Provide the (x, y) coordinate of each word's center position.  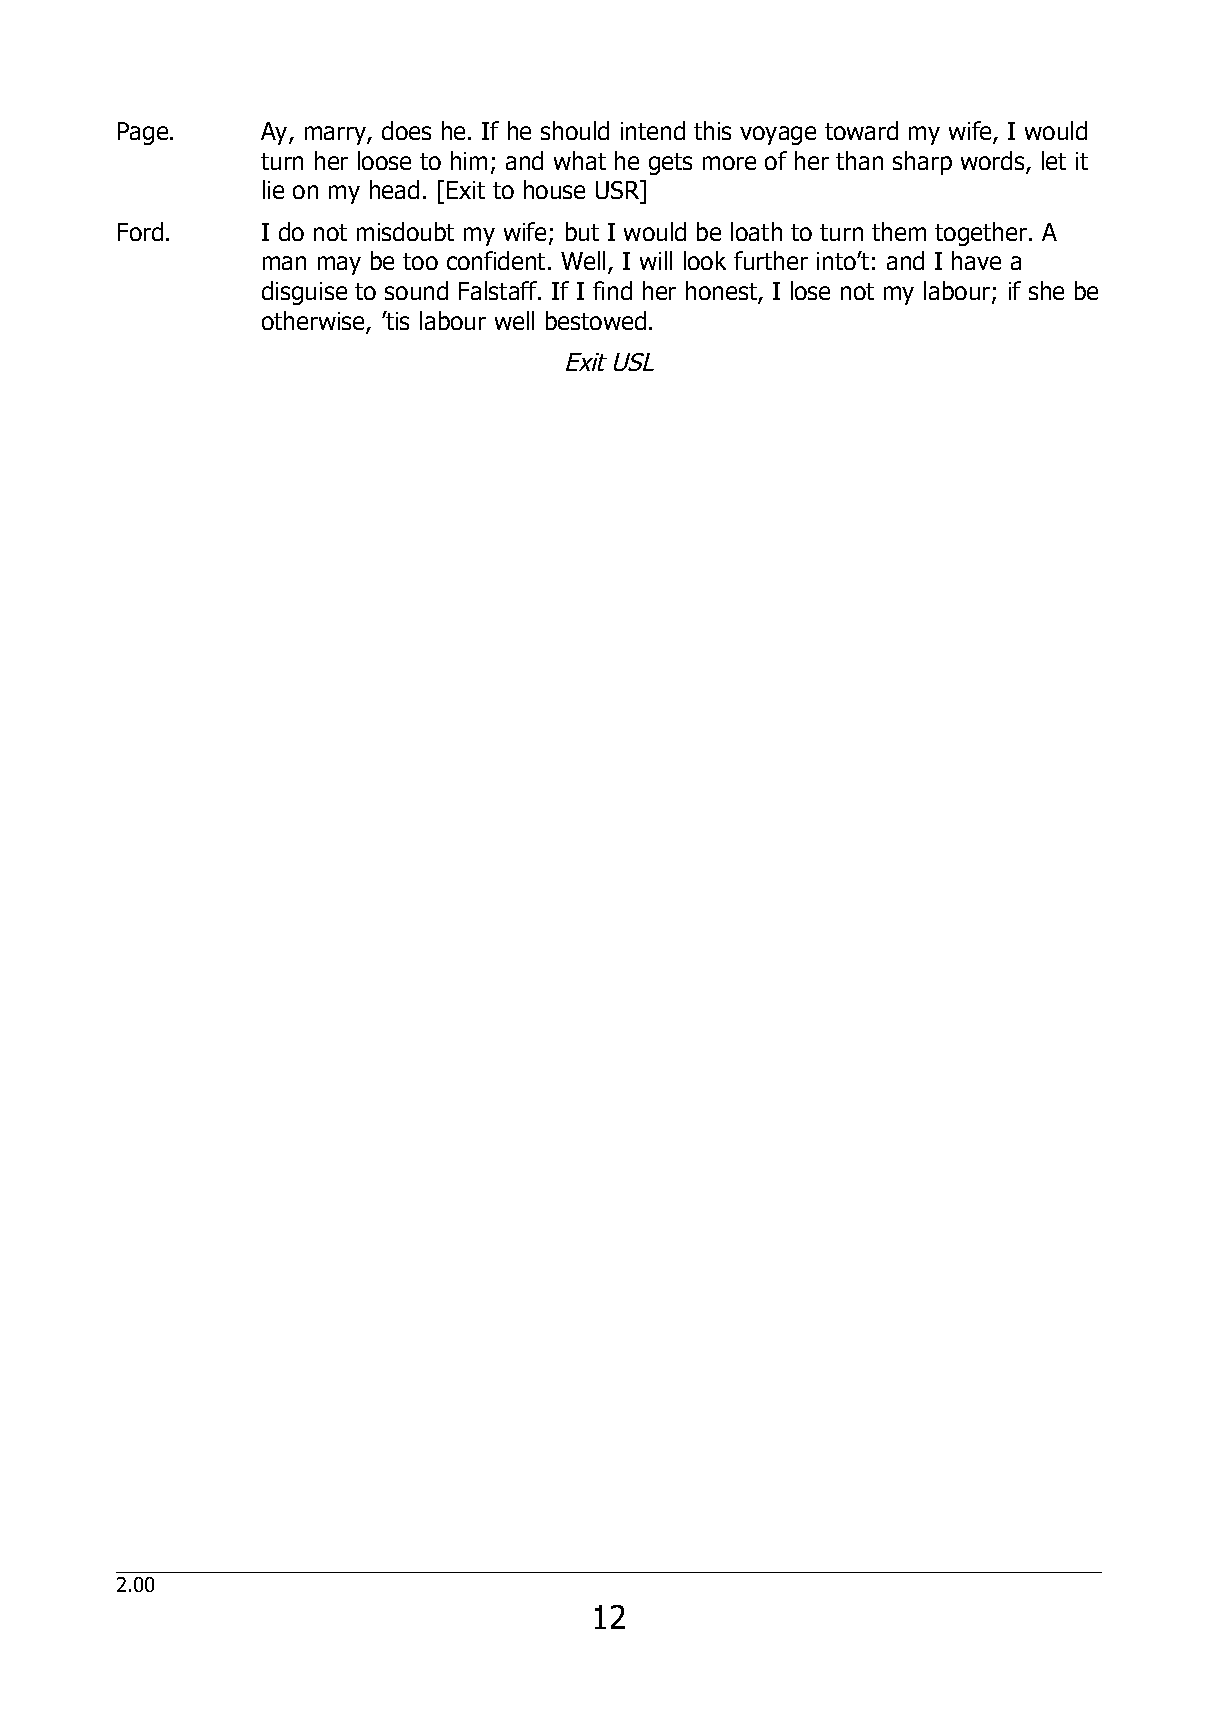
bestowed (596, 320)
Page (144, 133)
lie (273, 189)
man (284, 263)
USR (619, 191)
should (575, 130)
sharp (922, 163)
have (976, 260)
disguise (304, 293)
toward (861, 130)
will (656, 260)
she (1046, 290)
